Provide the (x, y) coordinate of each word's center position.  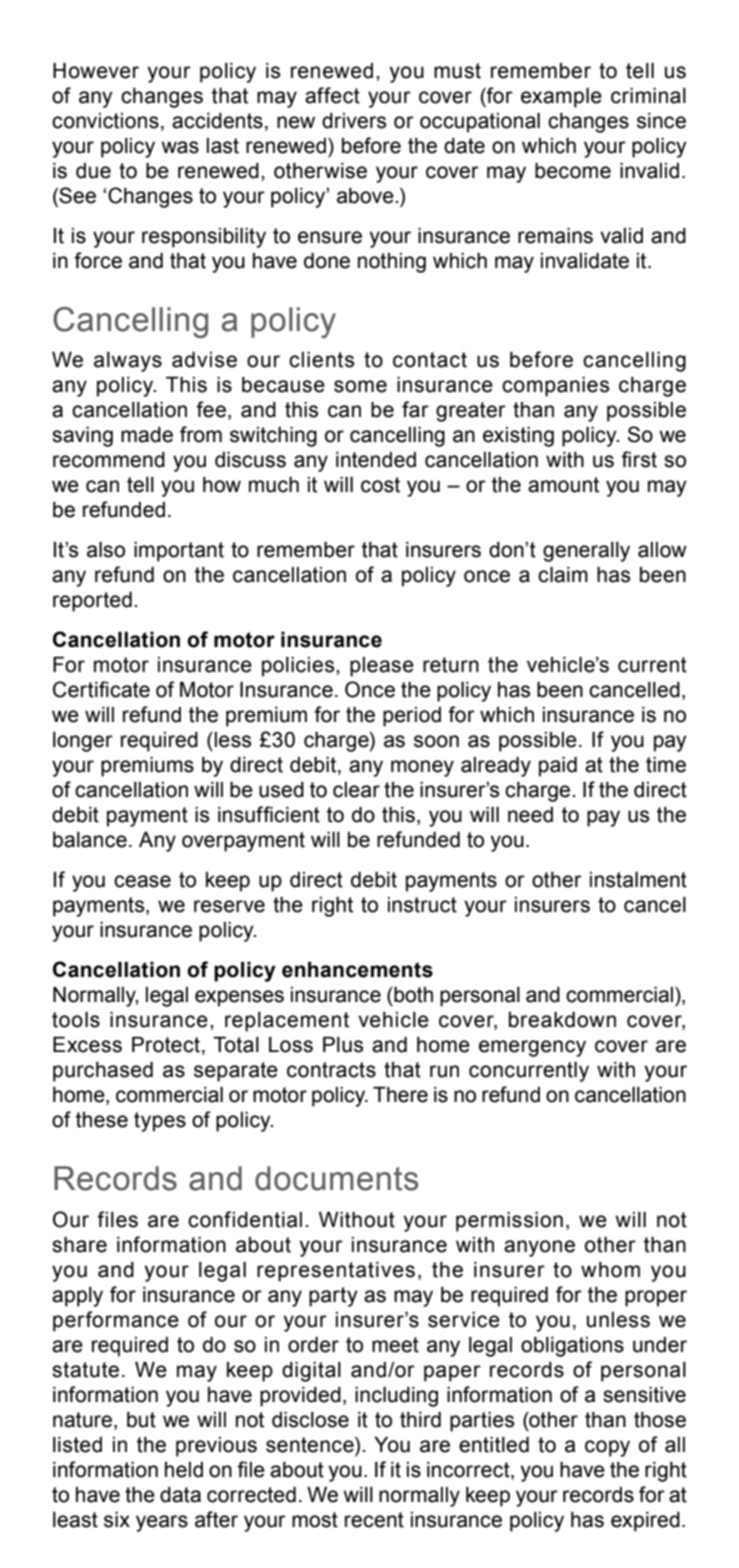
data (180, 1495)
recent (374, 1520)
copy (607, 1448)
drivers (354, 121)
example (561, 98)
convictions (105, 121)
